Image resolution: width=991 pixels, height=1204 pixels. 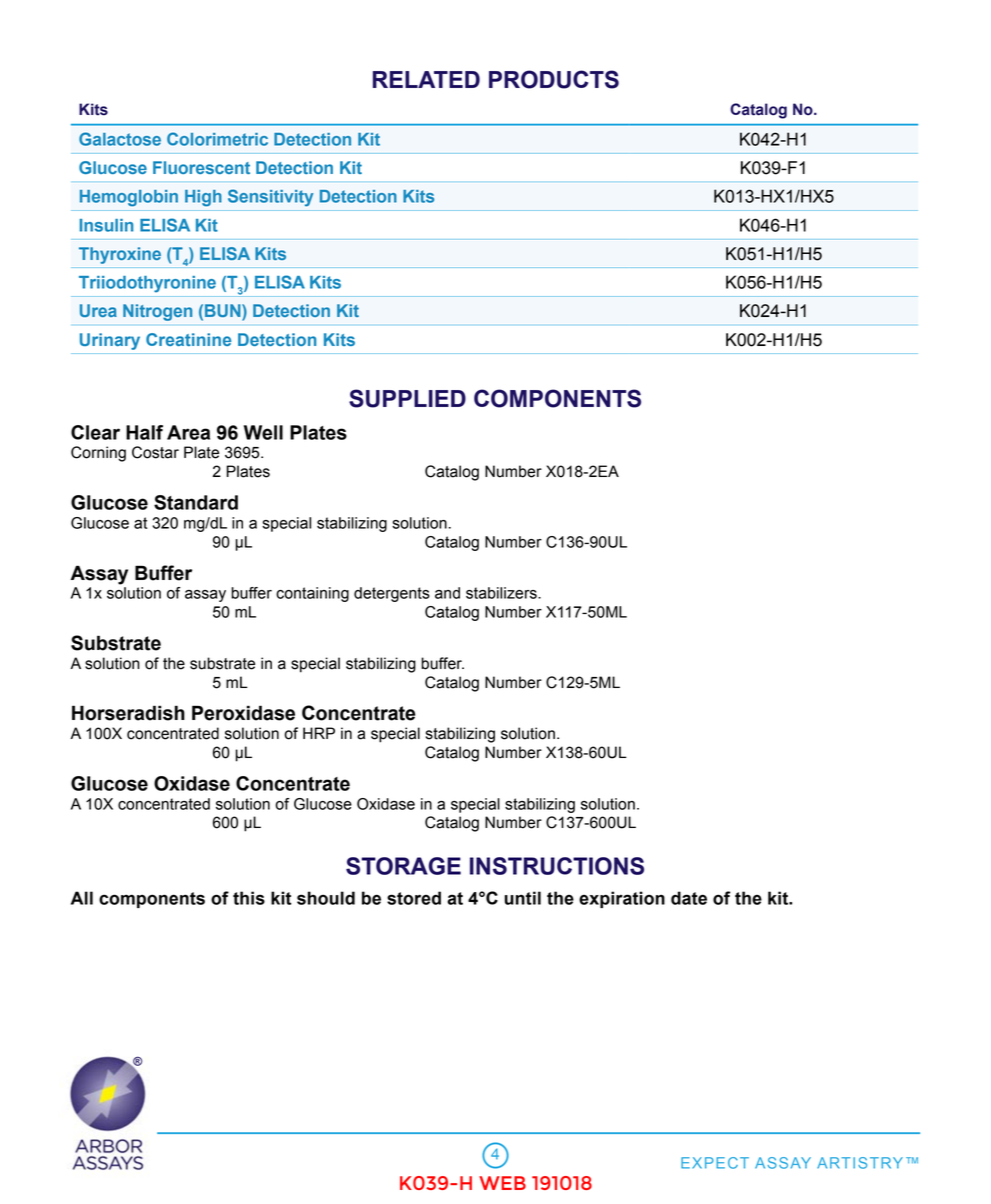 What do you see at coordinates (689, 898) in the screenshot?
I see `date` at bounding box center [689, 898].
